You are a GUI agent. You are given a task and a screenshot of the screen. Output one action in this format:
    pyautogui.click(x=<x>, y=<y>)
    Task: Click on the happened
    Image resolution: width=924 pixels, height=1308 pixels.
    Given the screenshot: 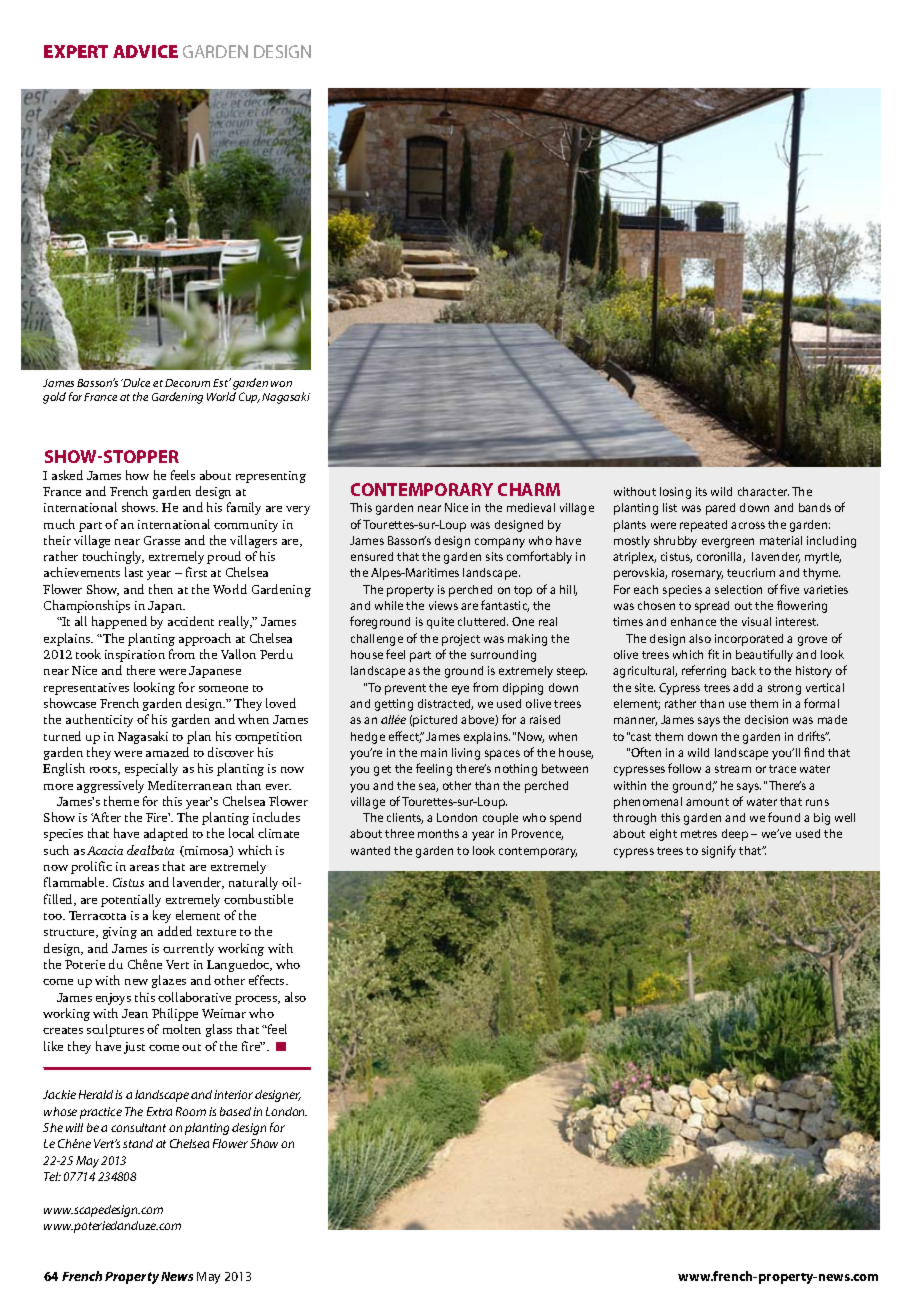 What is the action you would take?
    pyautogui.click(x=119, y=622)
